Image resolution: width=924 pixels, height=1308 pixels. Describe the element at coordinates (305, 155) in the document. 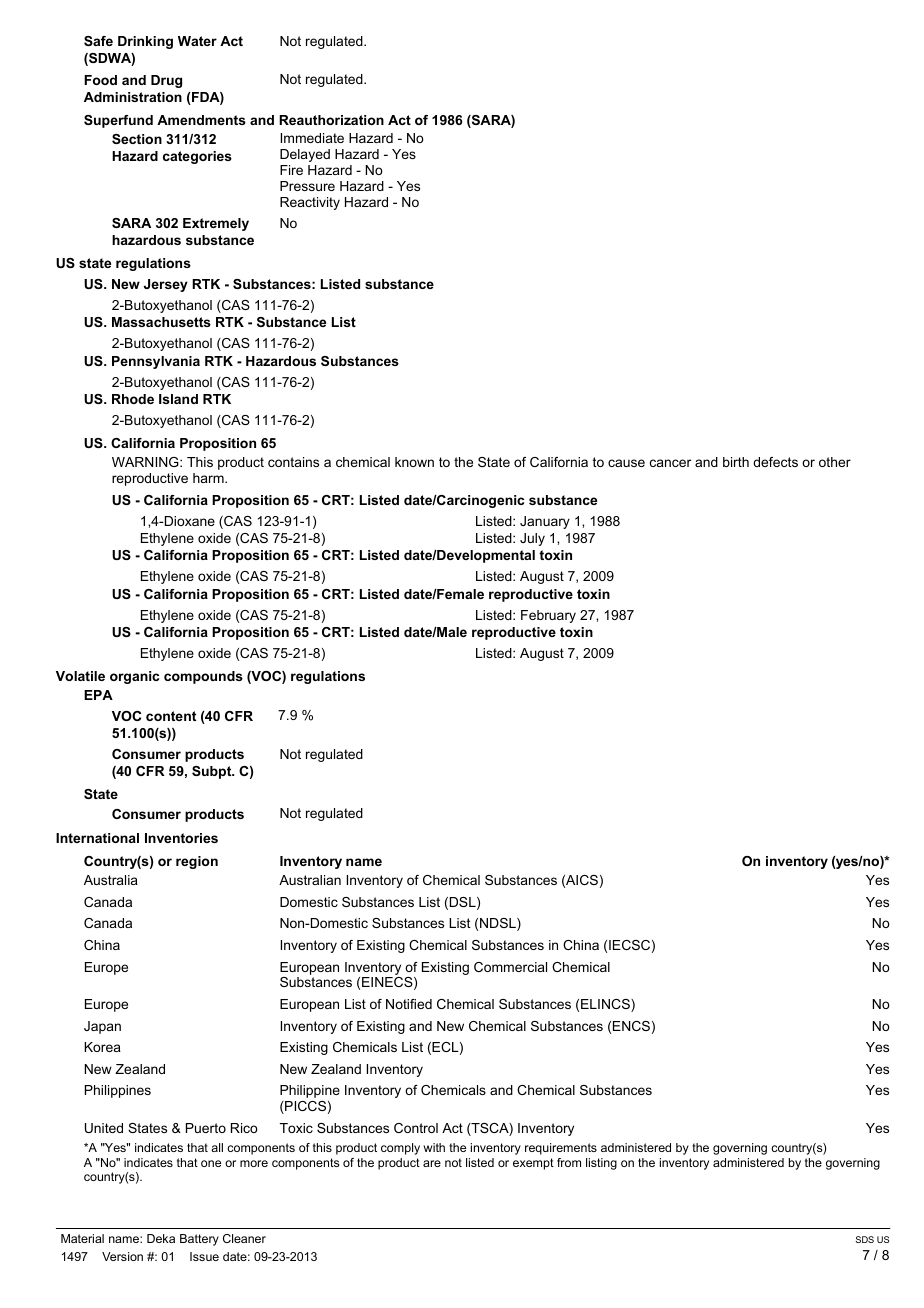

I see `Delayed` at that location.
